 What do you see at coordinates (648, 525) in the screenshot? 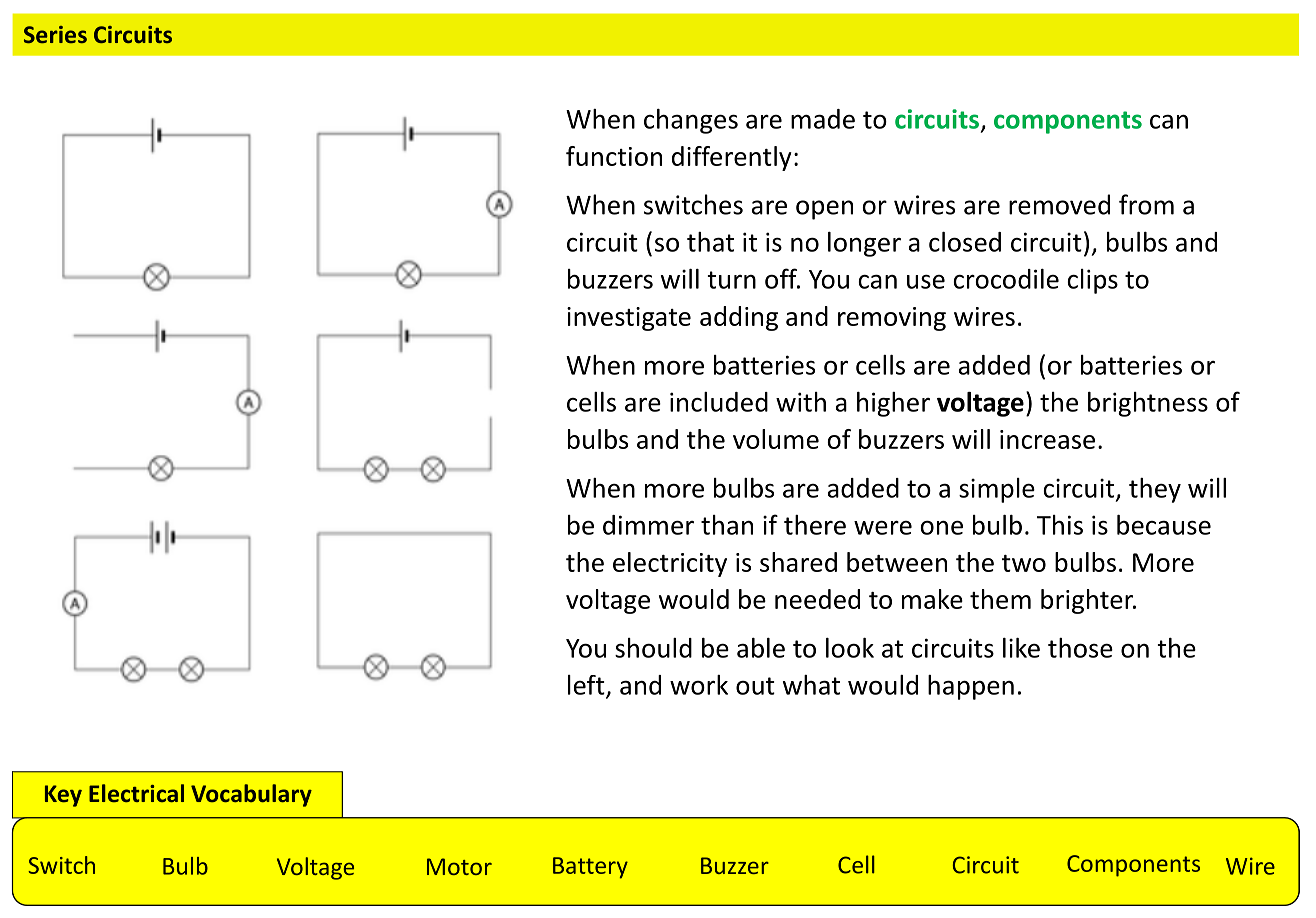
I see `dimmer` at bounding box center [648, 525].
